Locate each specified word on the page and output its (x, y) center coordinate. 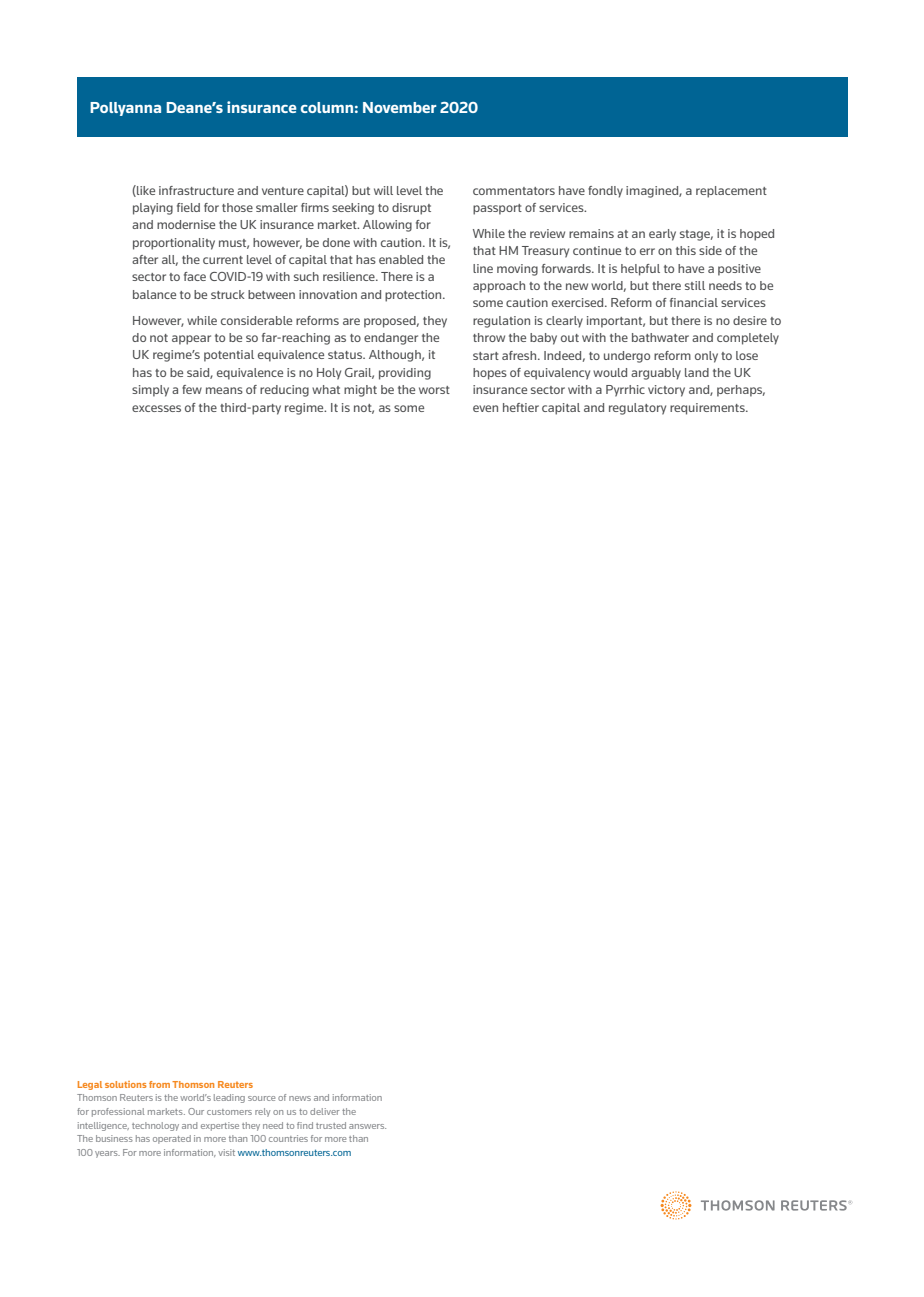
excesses (156, 408)
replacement (731, 192)
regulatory (637, 409)
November (400, 107)
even (485, 408)
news (300, 1098)
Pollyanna (125, 109)
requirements (708, 409)
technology (155, 1126)
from (159, 1084)
